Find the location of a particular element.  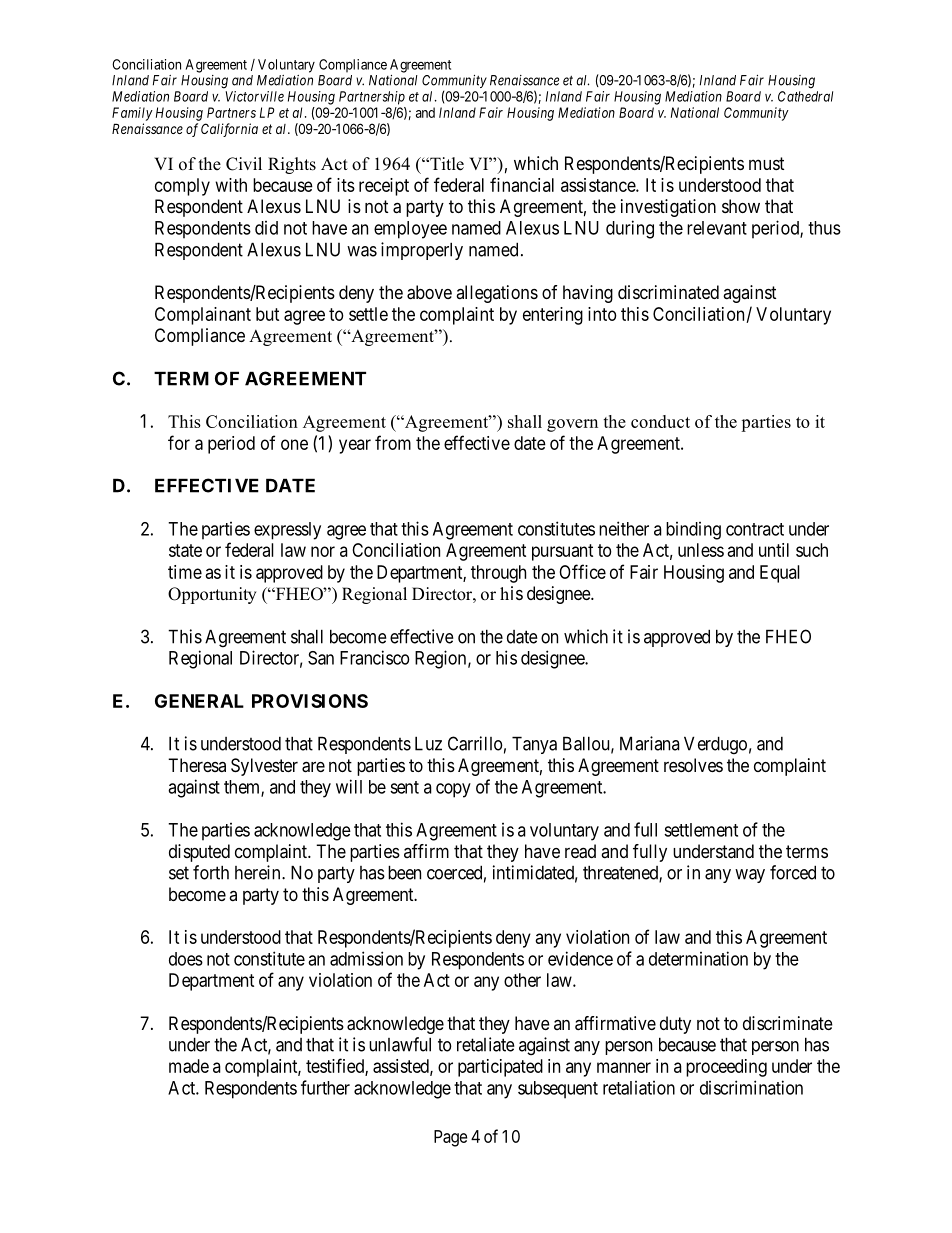

way is located at coordinates (750, 876).
